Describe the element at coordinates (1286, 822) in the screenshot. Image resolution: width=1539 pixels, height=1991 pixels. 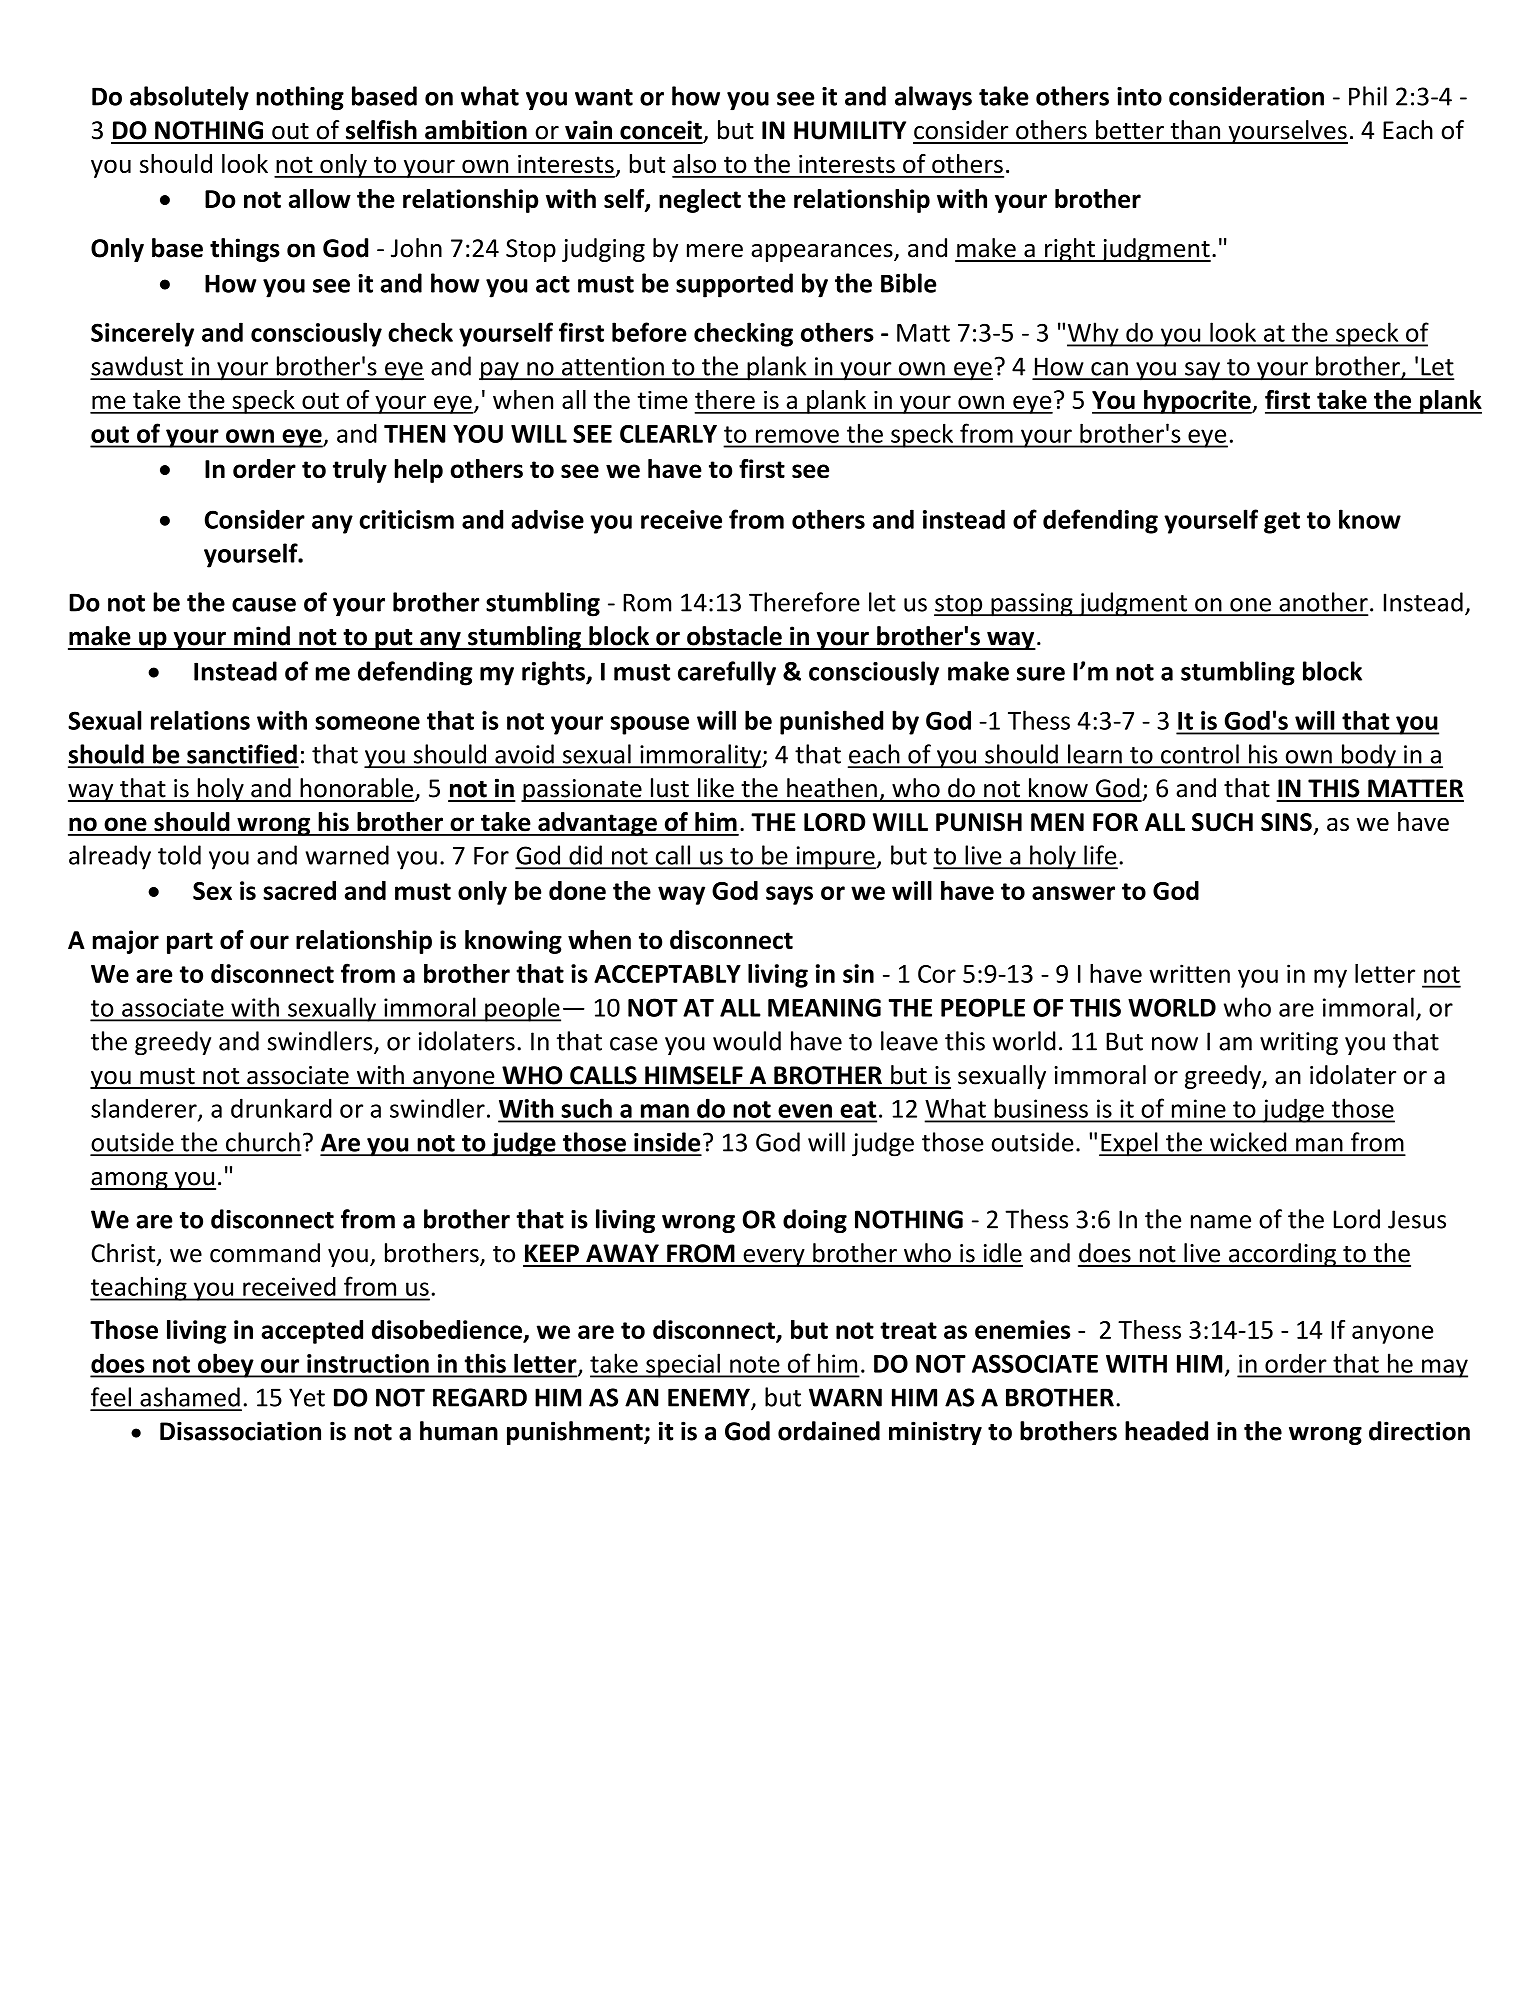
I see `SINS` at that location.
